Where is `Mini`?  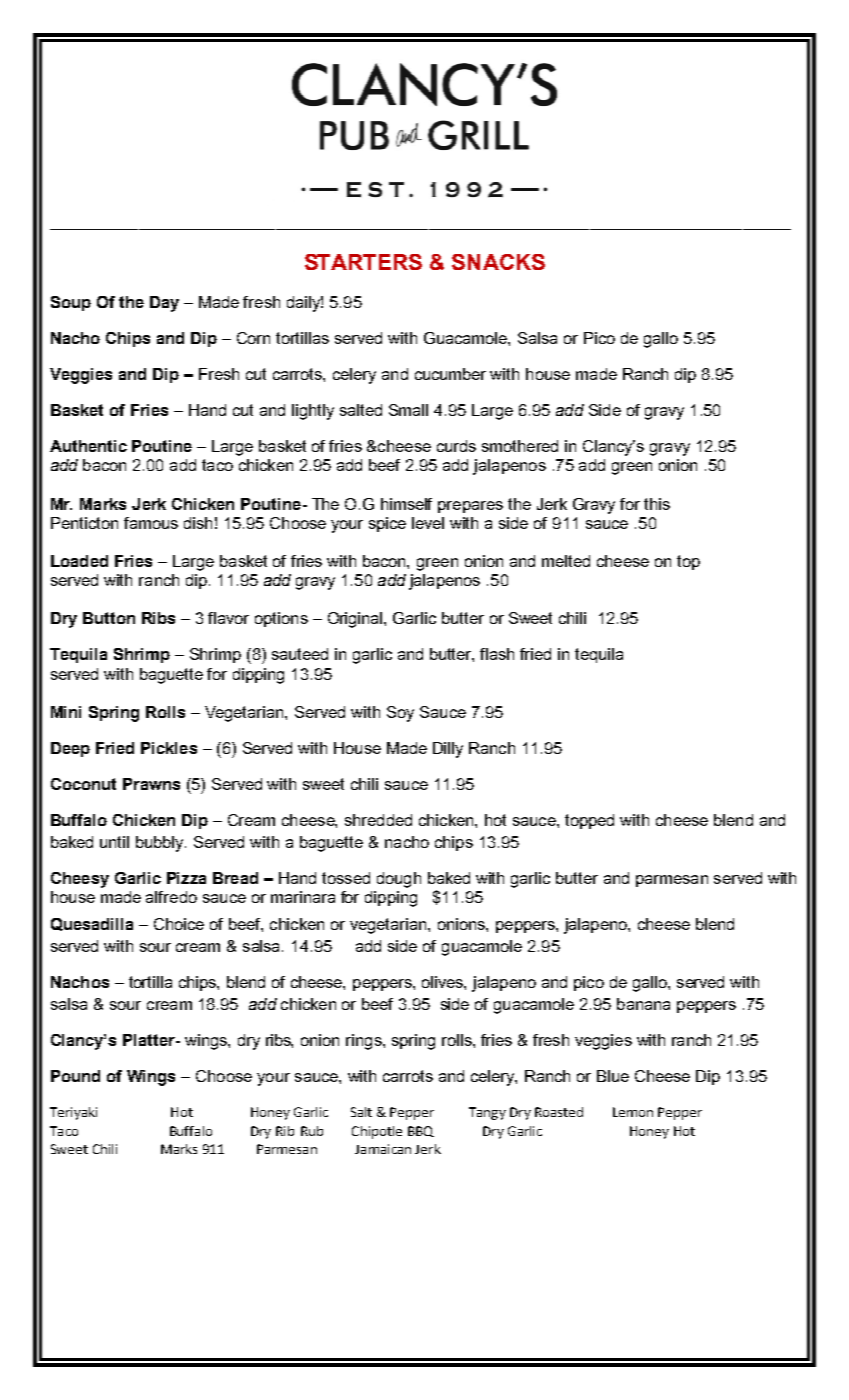
Mini is located at coordinates (66, 712).
